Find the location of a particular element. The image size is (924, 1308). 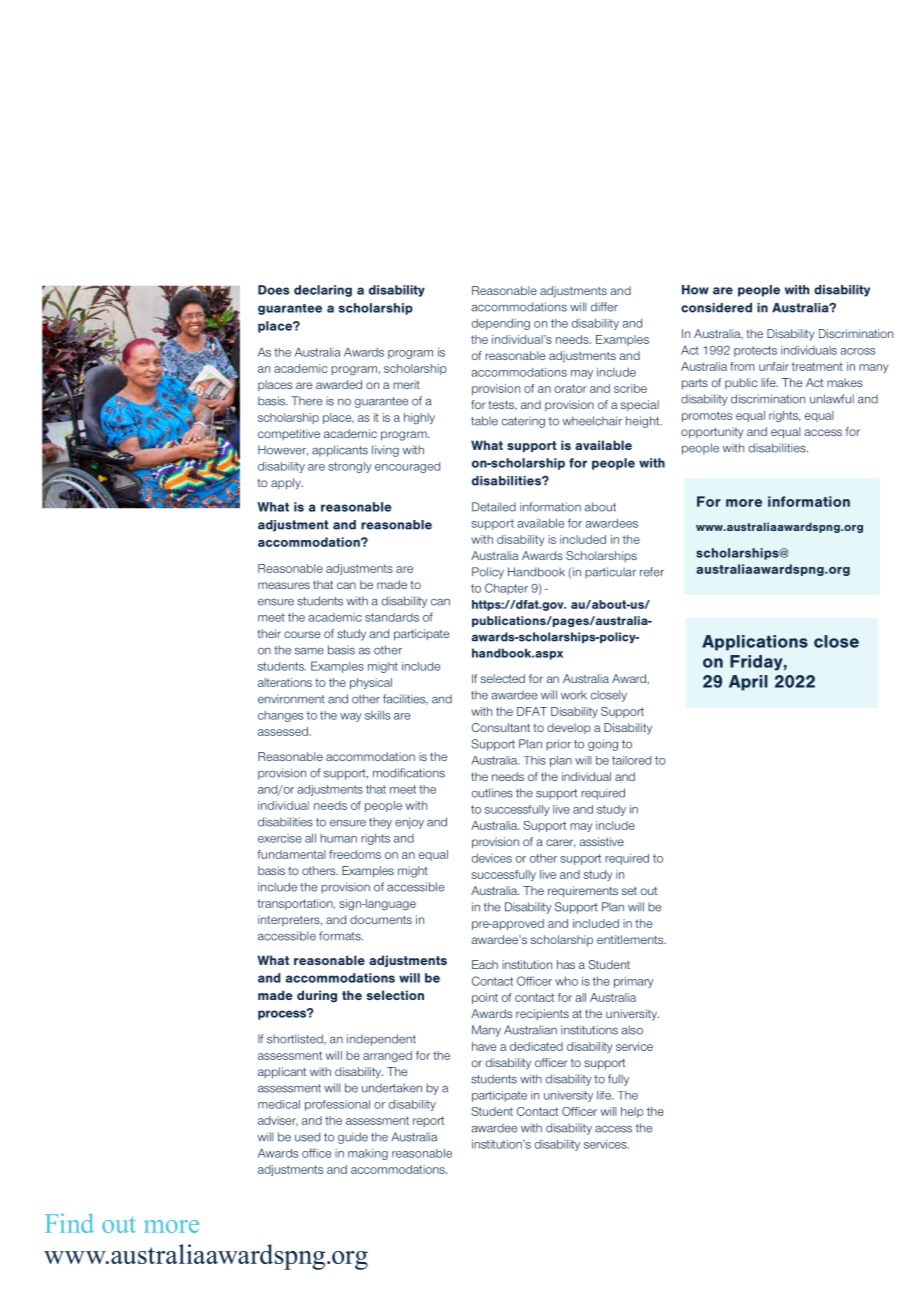

making is located at coordinates (368, 1154).
